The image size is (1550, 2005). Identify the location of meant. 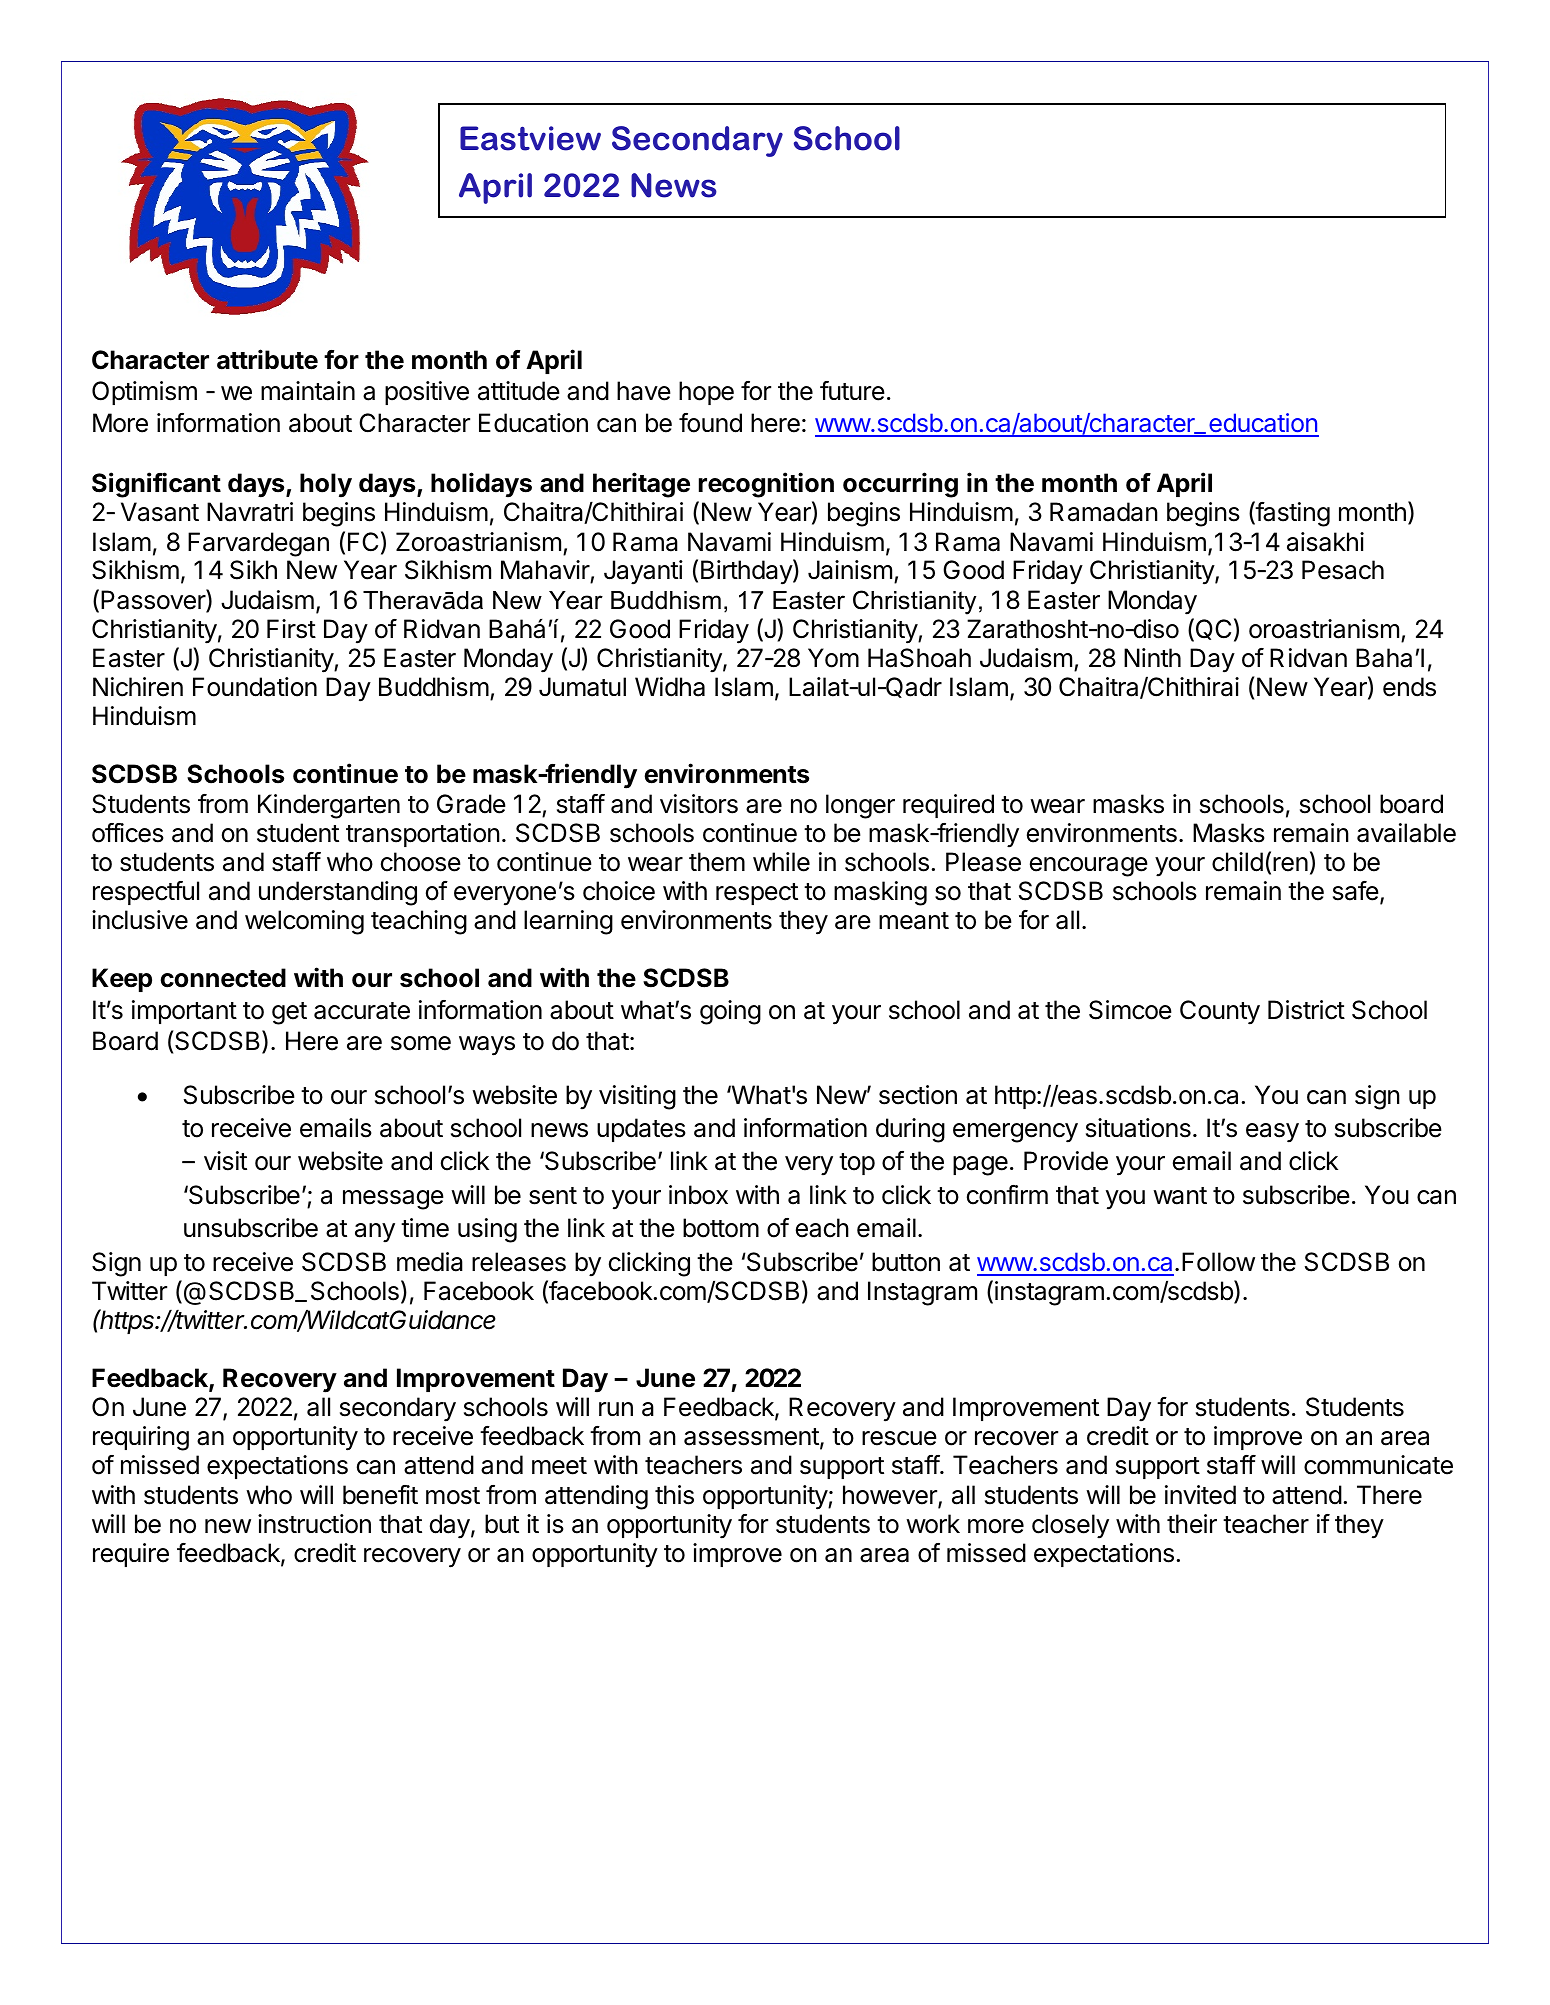
(914, 921).
